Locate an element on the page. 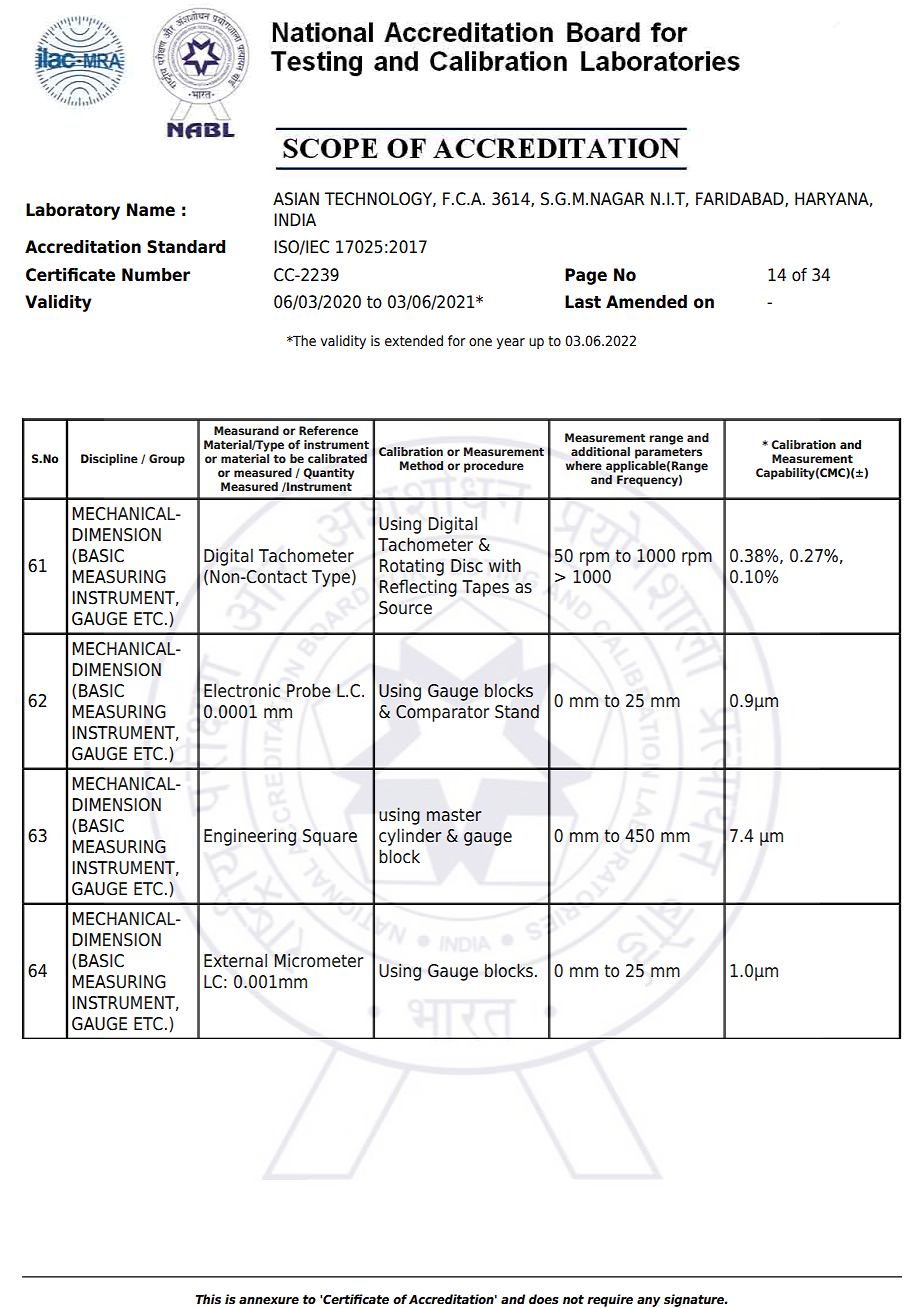 The image size is (924, 1308). cylinder is located at coordinates (410, 837).
